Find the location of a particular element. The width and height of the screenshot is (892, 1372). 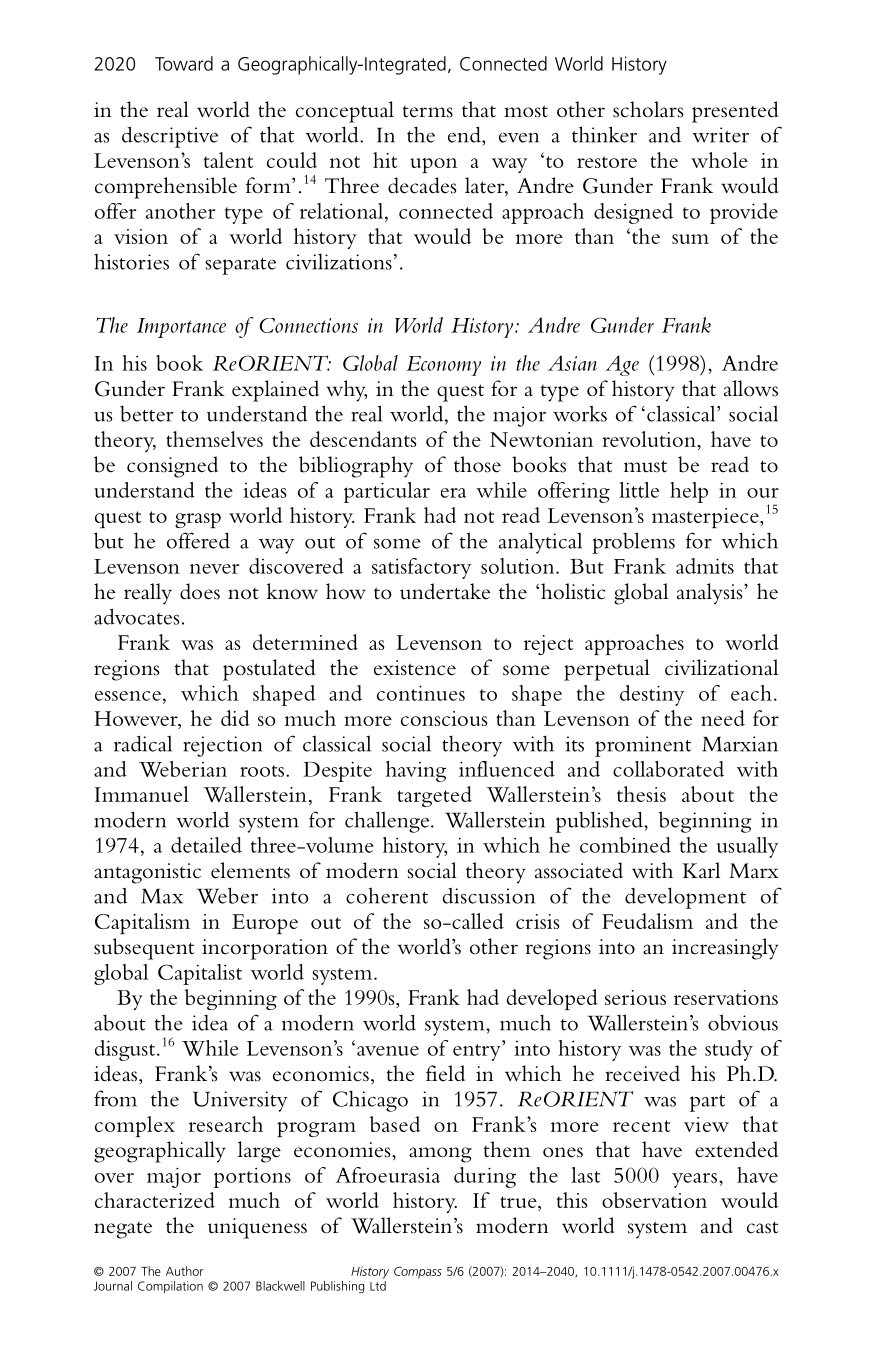

consigned is located at coordinates (172, 467).
